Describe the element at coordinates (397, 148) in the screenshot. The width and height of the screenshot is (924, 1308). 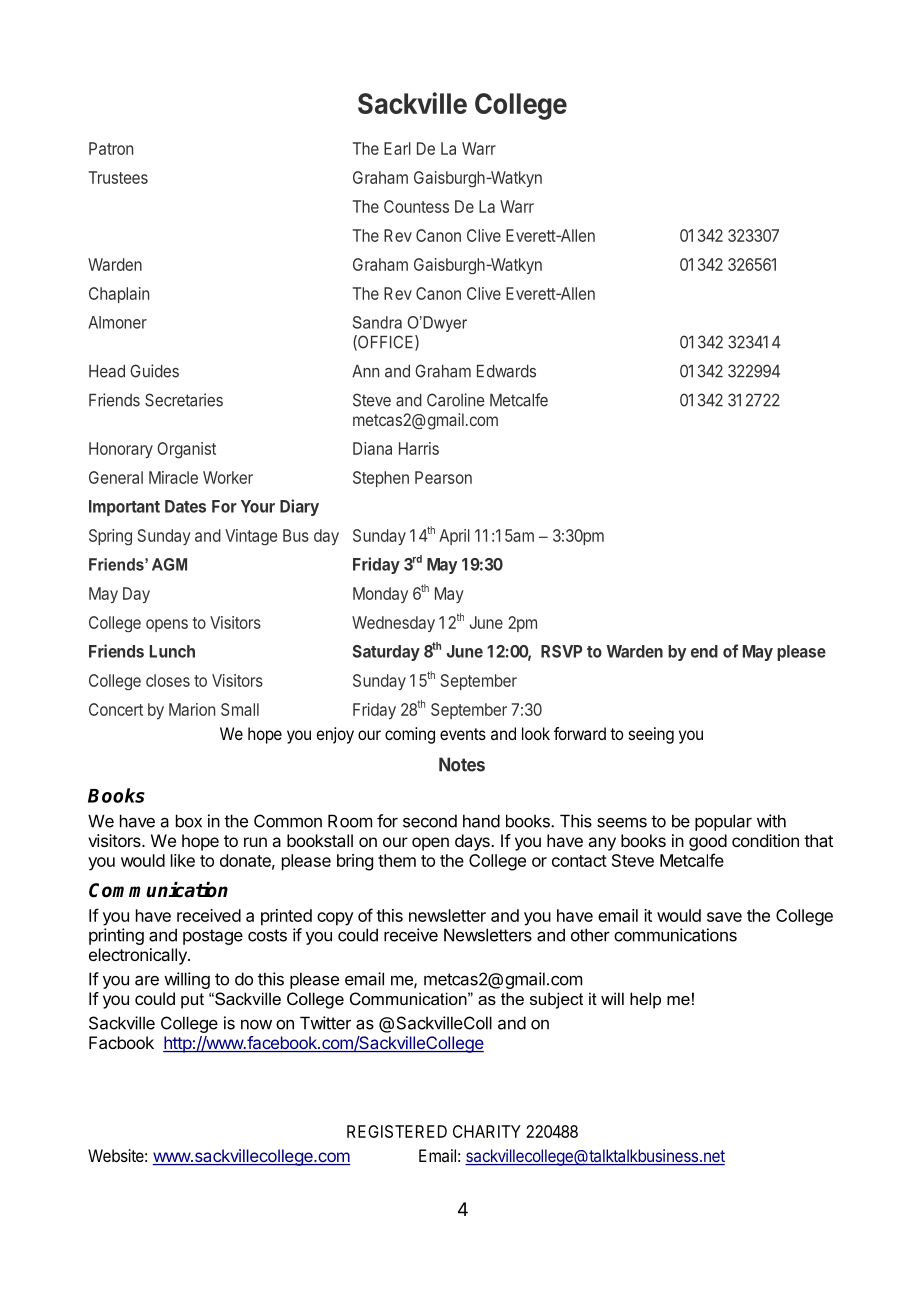
I see `Earl` at that location.
